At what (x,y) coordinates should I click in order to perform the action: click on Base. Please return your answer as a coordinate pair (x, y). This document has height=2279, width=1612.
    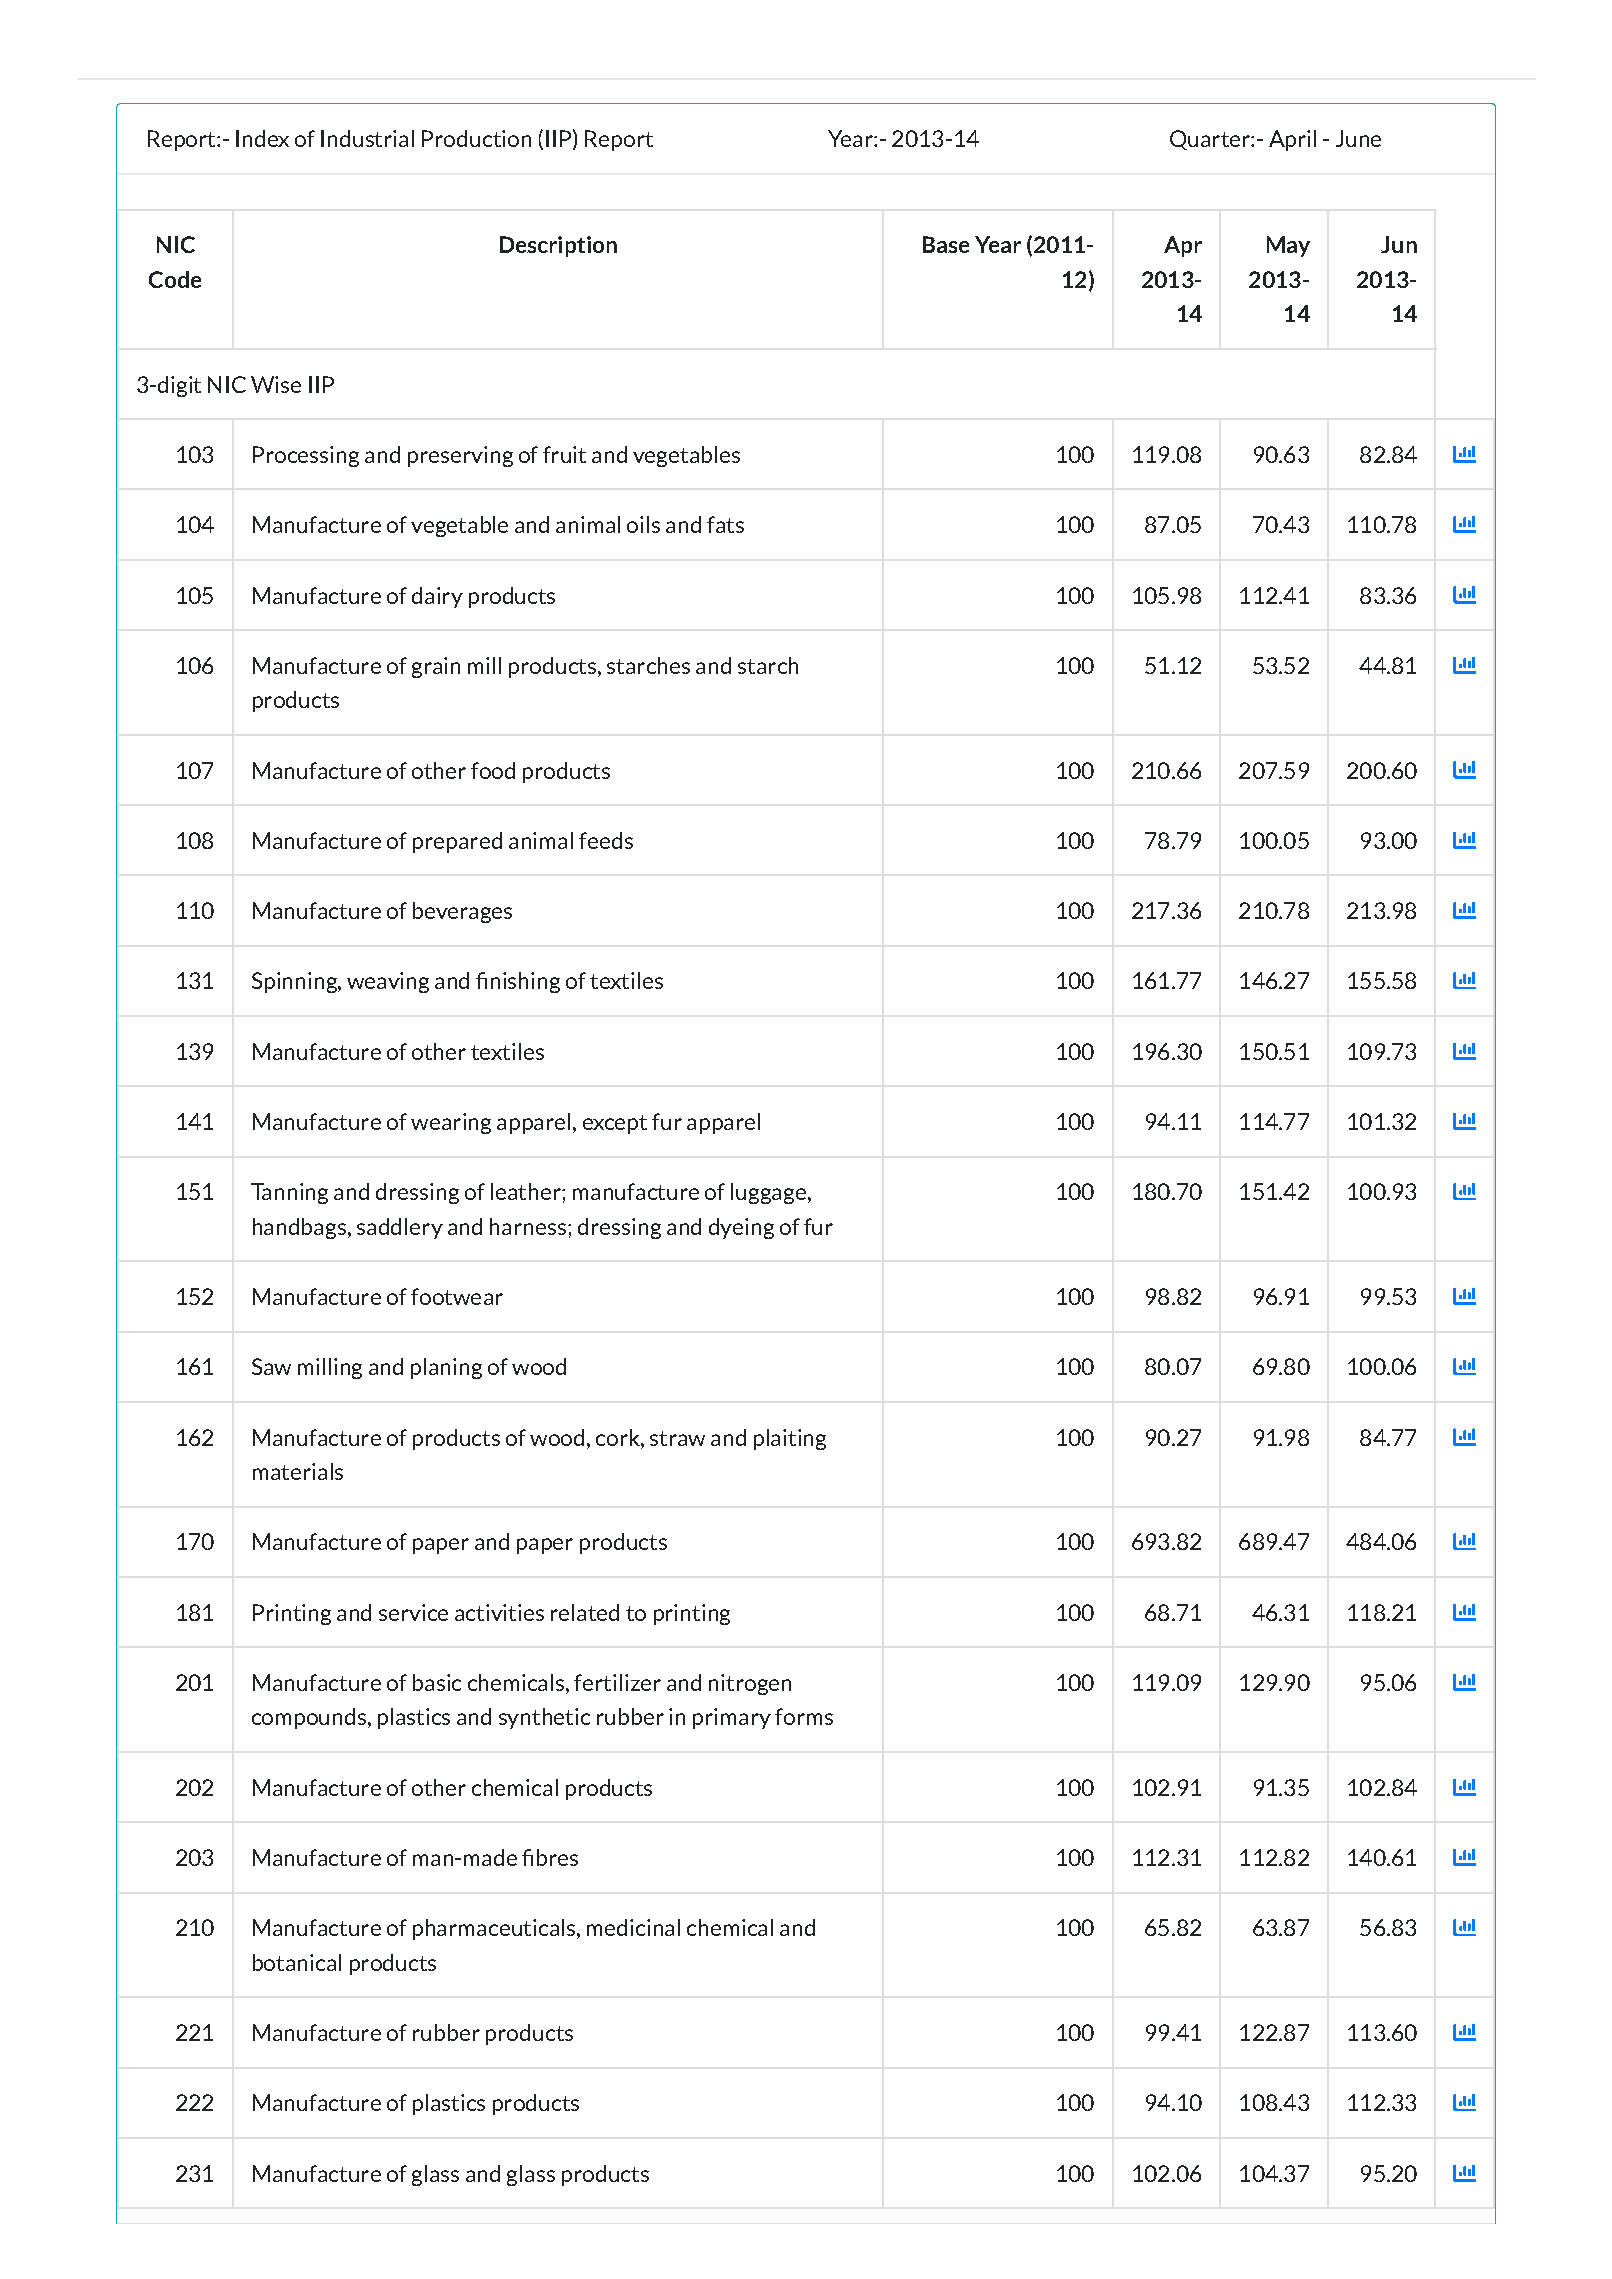
    Looking at the image, I should click on (946, 244).
